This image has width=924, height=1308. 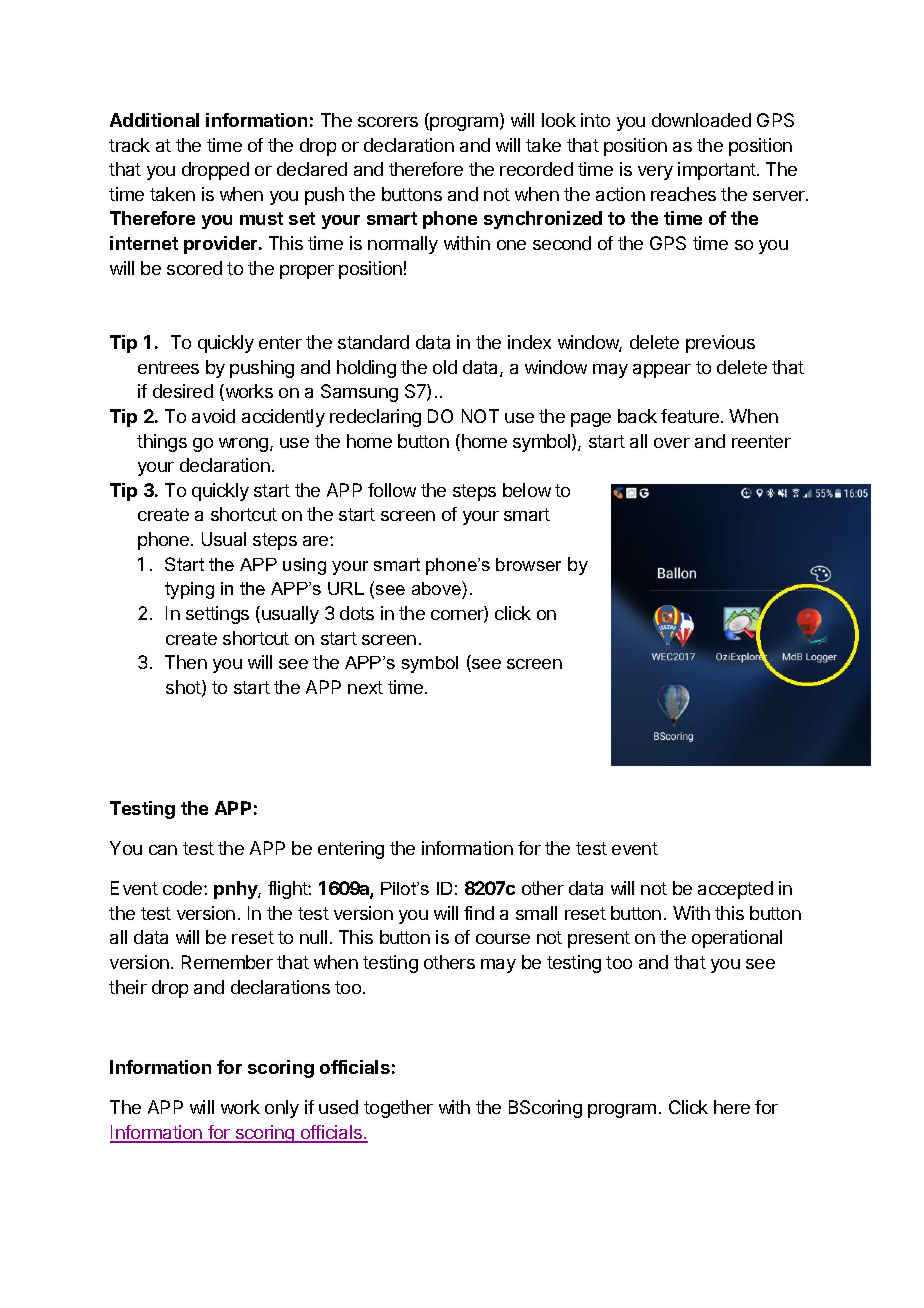 What do you see at coordinates (528, 564) in the image?
I see `browser` at bounding box center [528, 564].
